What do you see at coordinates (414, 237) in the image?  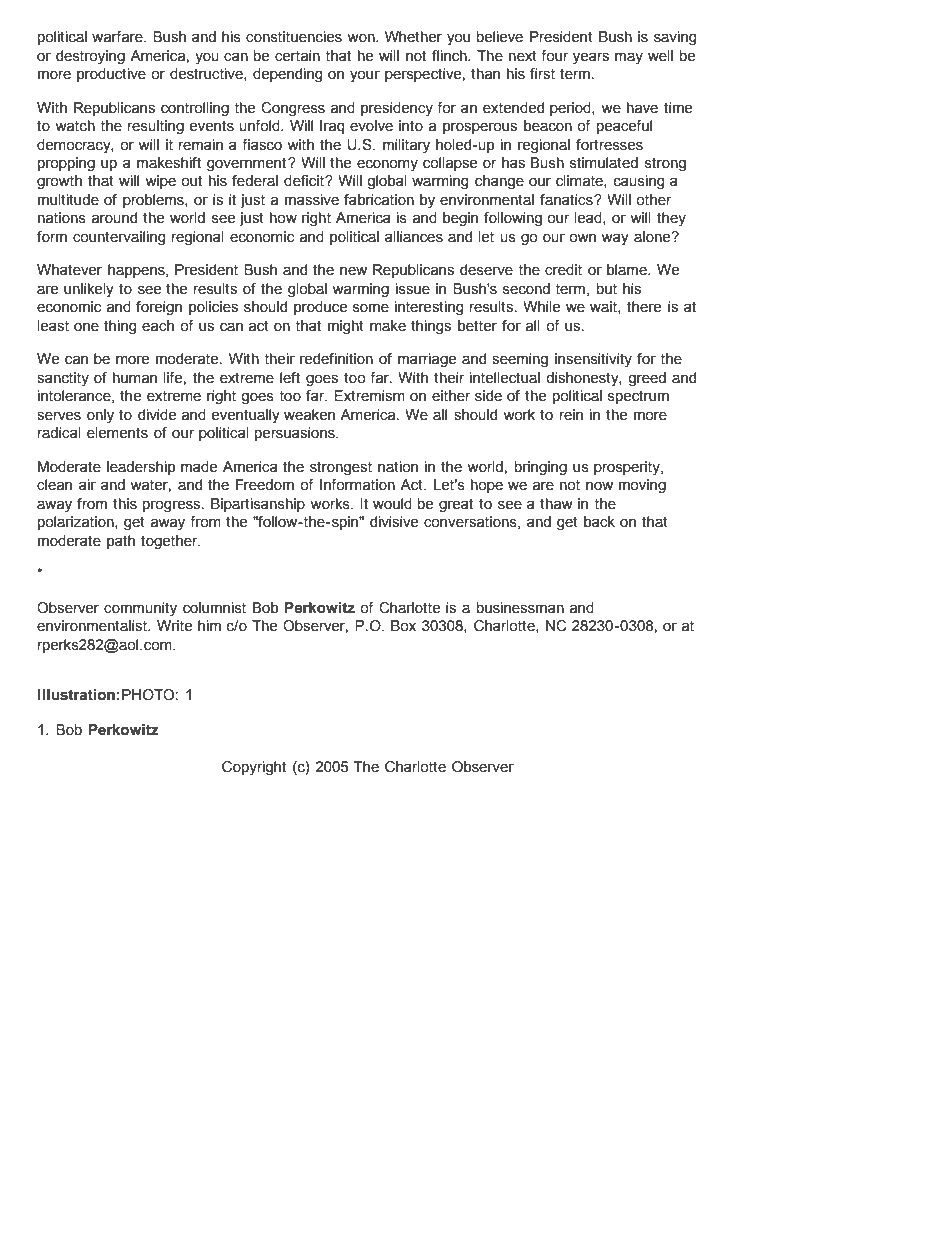 I see `alliances` at bounding box center [414, 237].
